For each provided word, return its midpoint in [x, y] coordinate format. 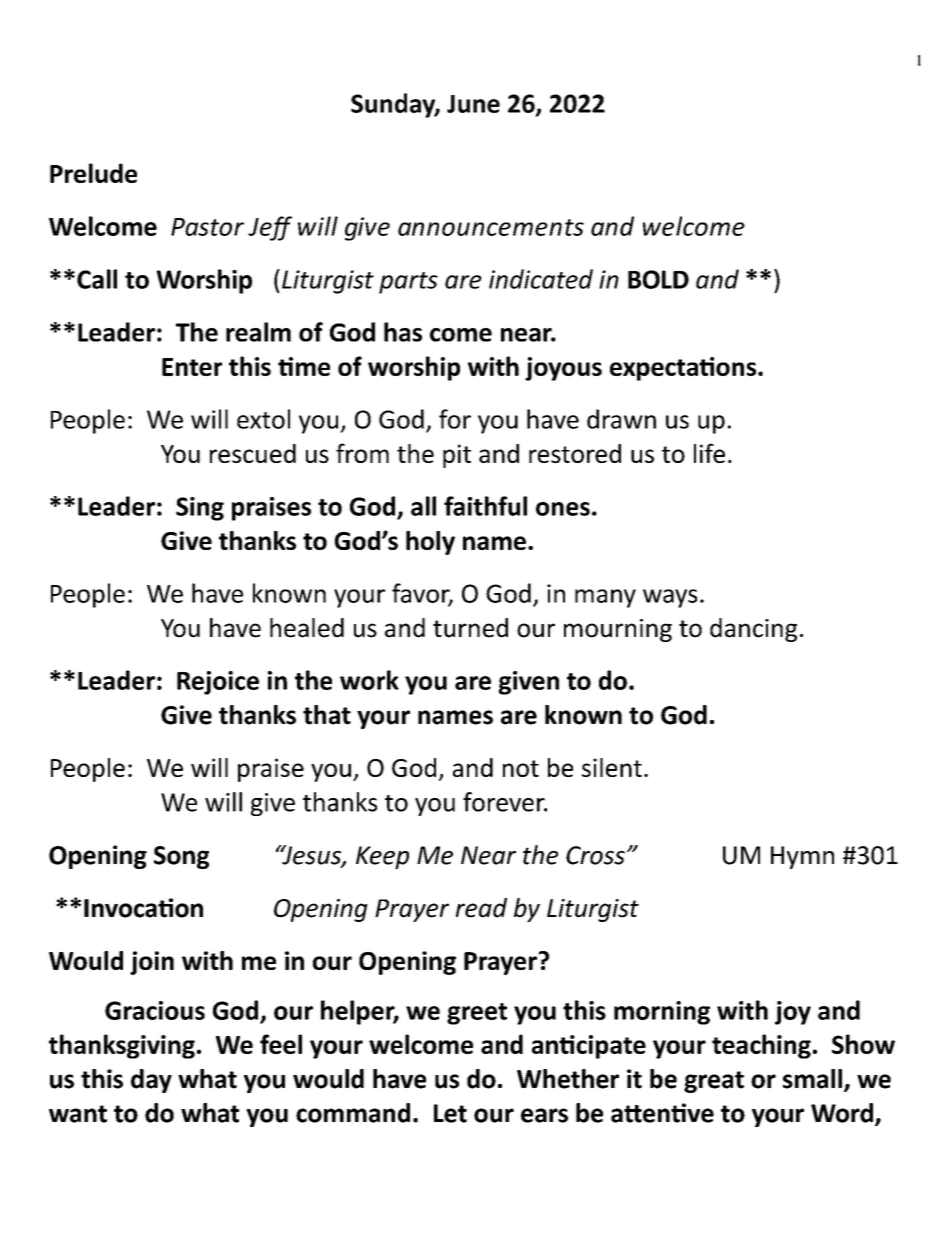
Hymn [802, 857]
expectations [683, 369]
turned [470, 628]
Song [181, 857]
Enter [192, 367]
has [403, 332]
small [812, 1079]
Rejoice [218, 683]
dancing [753, 630]
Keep [382, 857]
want [78, 1114]
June [473, 104]
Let [450, 1113]
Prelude [93, 173]
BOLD [658, 279]
